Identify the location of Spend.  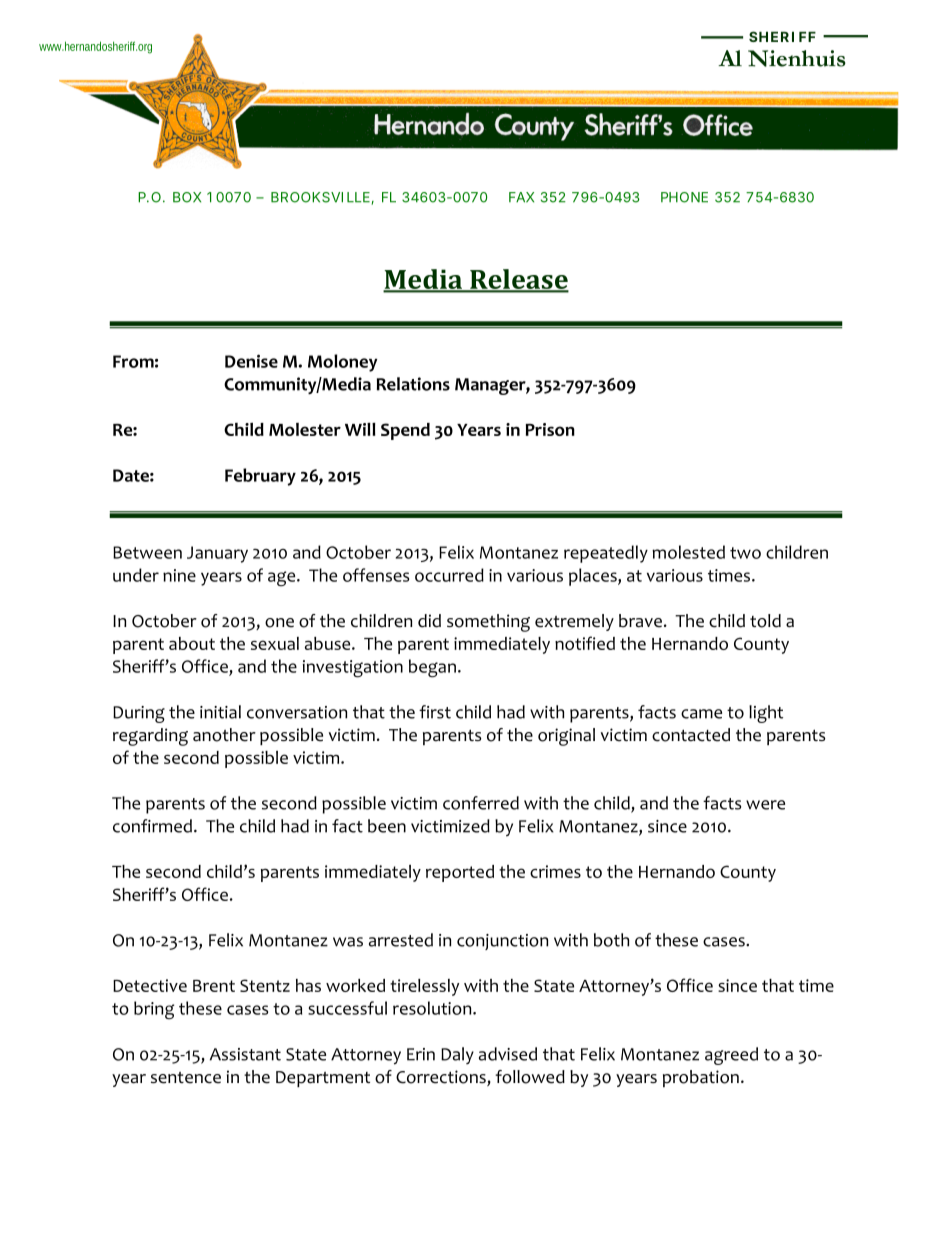
(405, 431).
